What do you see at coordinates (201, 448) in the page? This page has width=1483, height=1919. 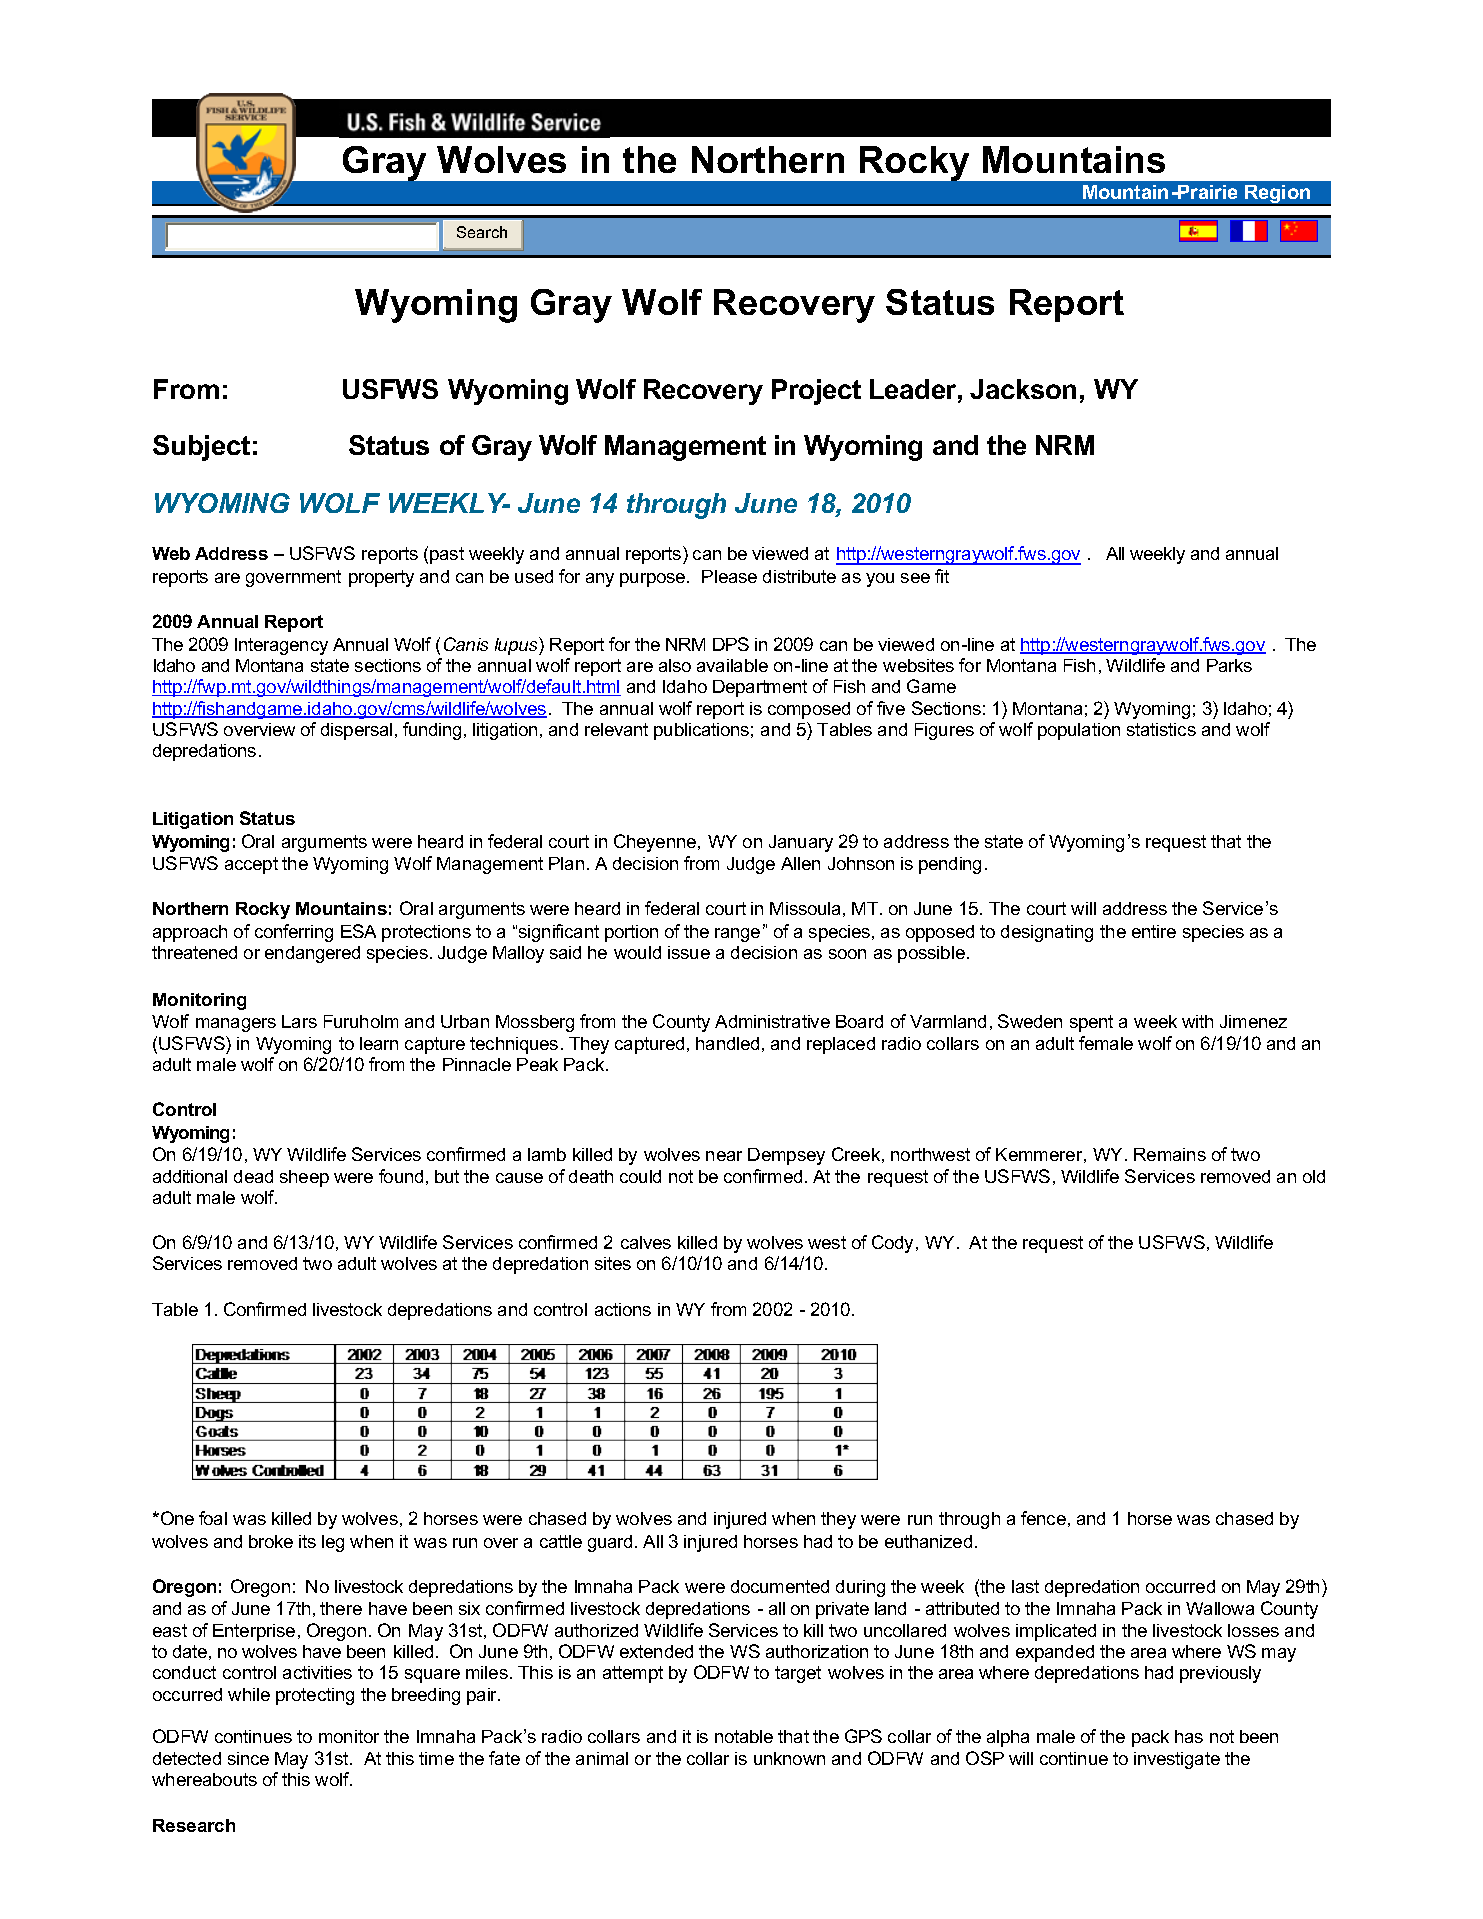 I see `Subject` at bounding box center [201, 448].
